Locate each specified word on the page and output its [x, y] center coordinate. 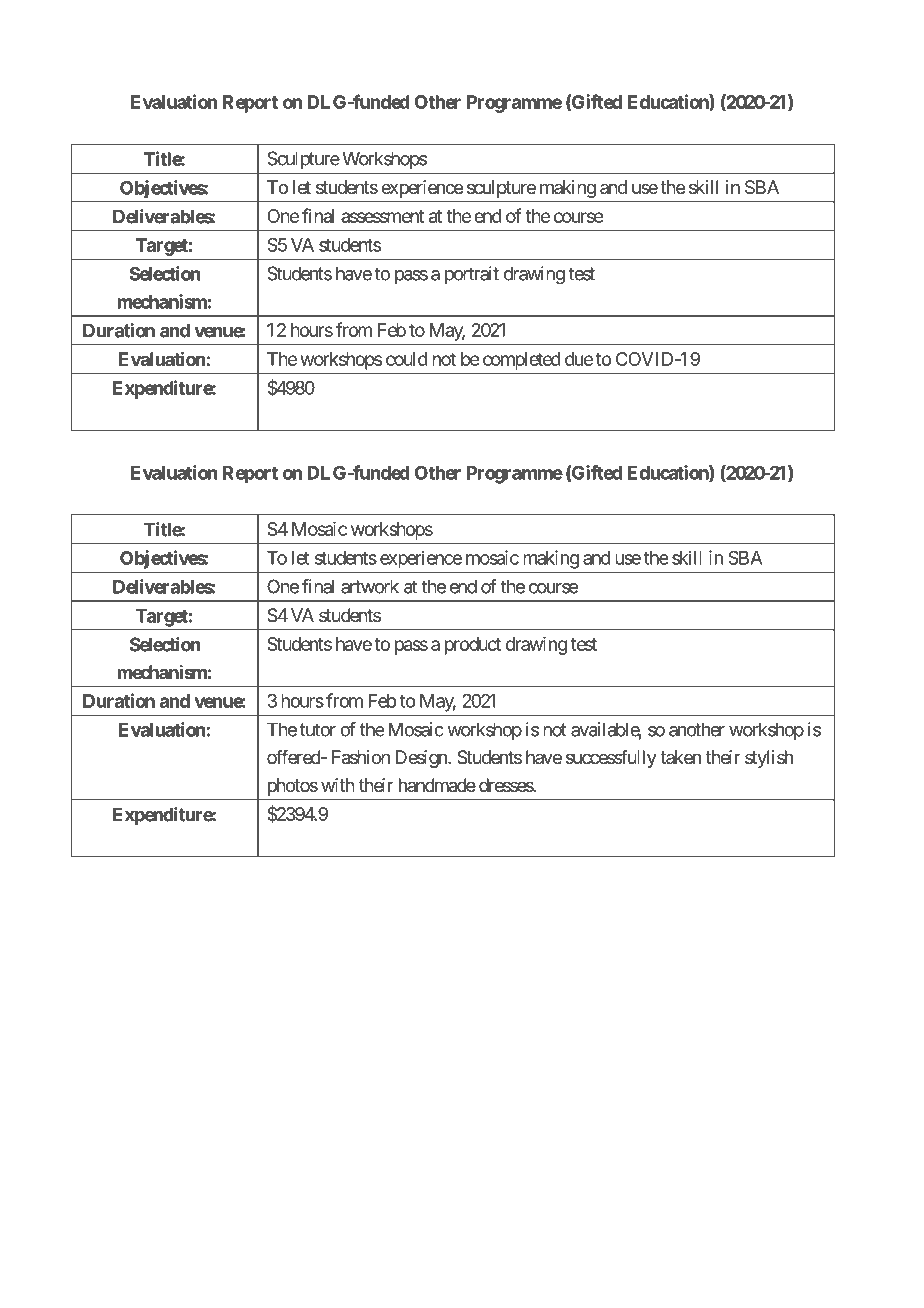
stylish [769, 759]
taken [680, 757]
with [338, 785]
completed [522, 361]
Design [422, 759]
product [473, 646]
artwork [370, 586]
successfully [611, 759]
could [407, 359]
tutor [318, 730]
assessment [382, 216]
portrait [472, 275]
